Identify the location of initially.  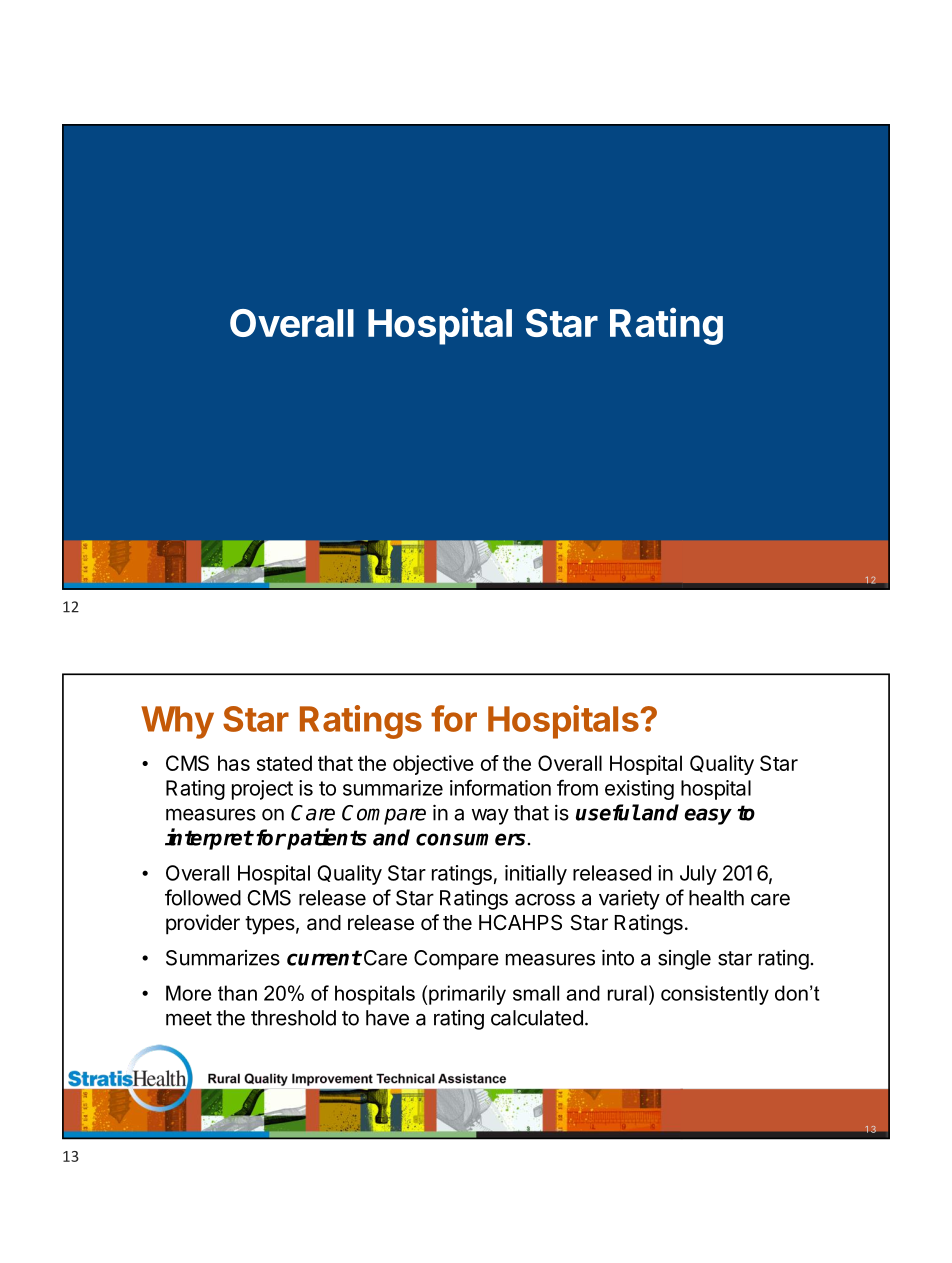
(536, 875).
